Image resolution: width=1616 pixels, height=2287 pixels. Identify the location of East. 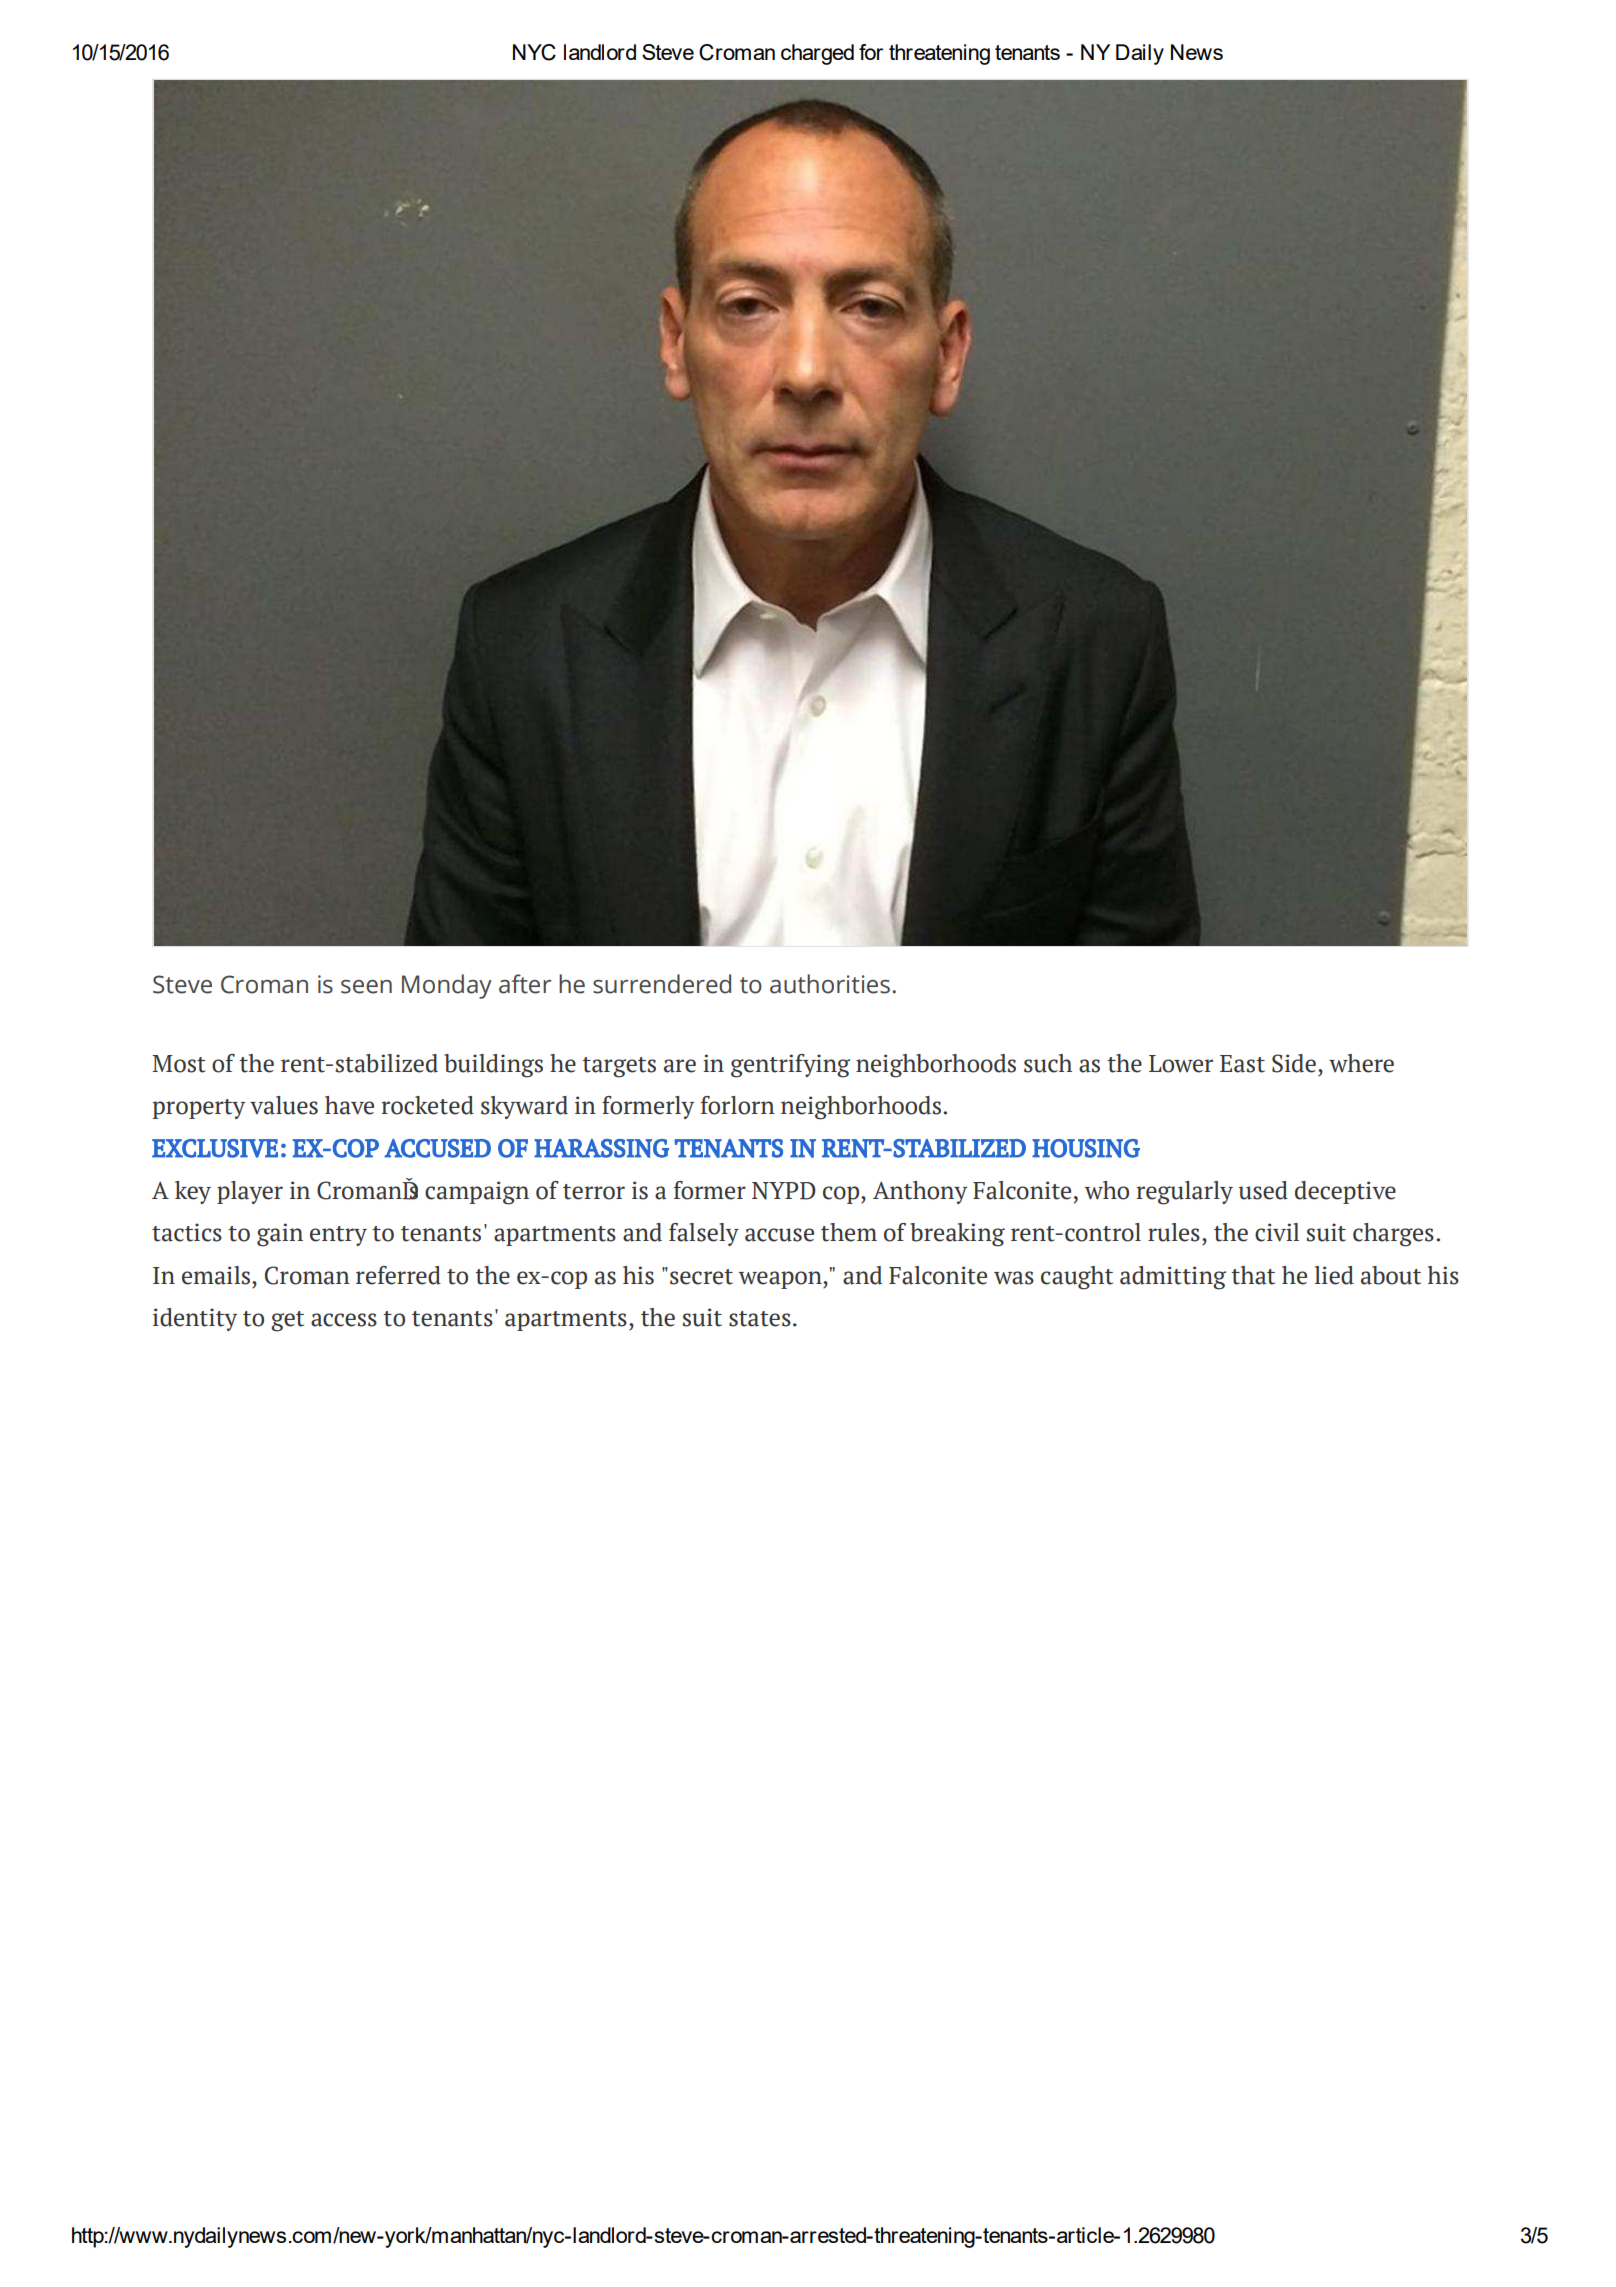
(1242, 1064).
